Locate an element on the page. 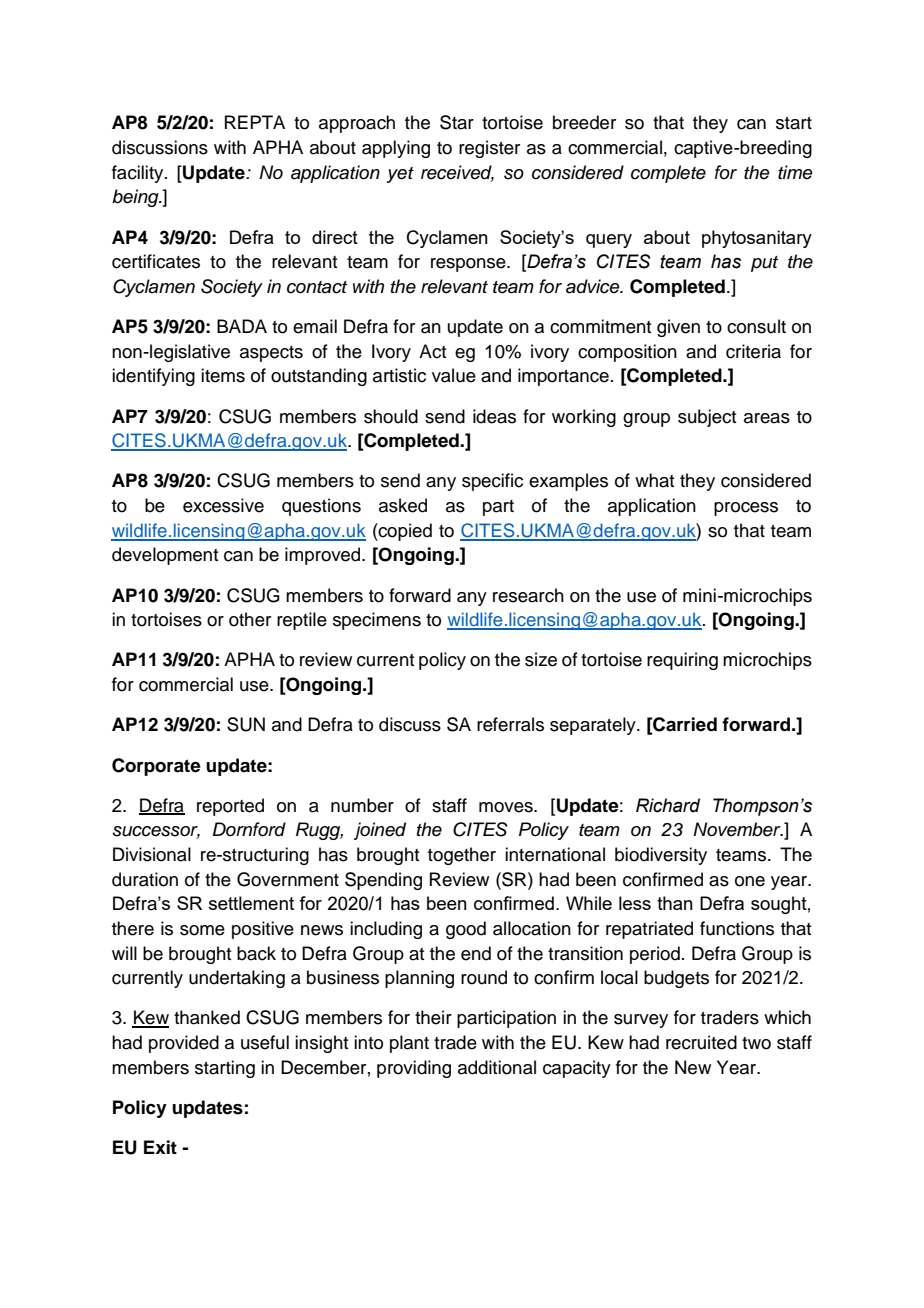 This document has height=1308, width=924. requiring is located at coordinates (682, 661).
